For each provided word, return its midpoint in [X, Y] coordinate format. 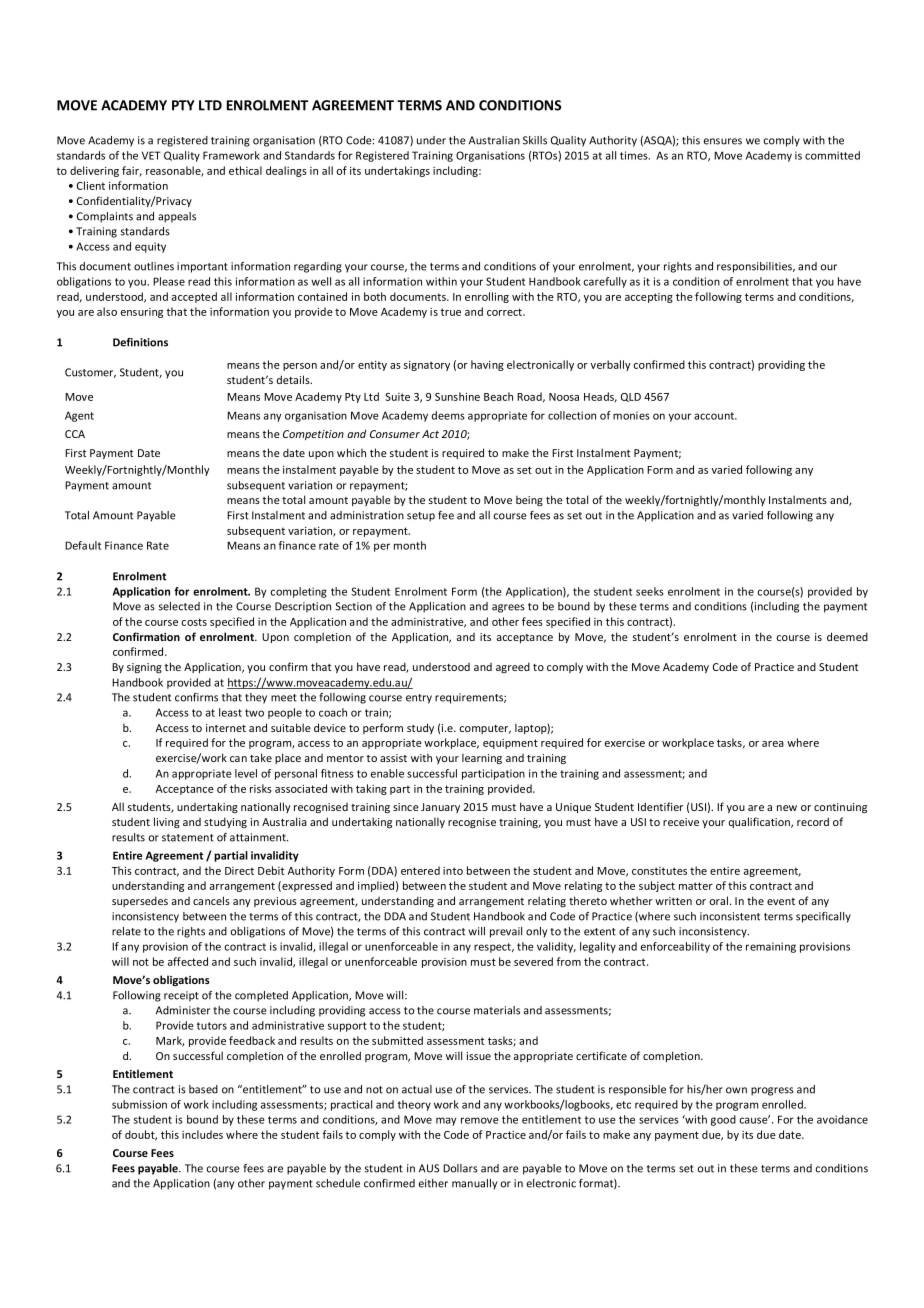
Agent [79, 416]
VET [151, 155]
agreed [513, 667]
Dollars [460, 1168]
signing [144, 668]
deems [448, 415]
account [715, 416]
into [453, 871]
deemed [847, 636]
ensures [723, 141]
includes [202, 1134]
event [781, 901]
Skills [535, 140]
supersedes [140, 901]
